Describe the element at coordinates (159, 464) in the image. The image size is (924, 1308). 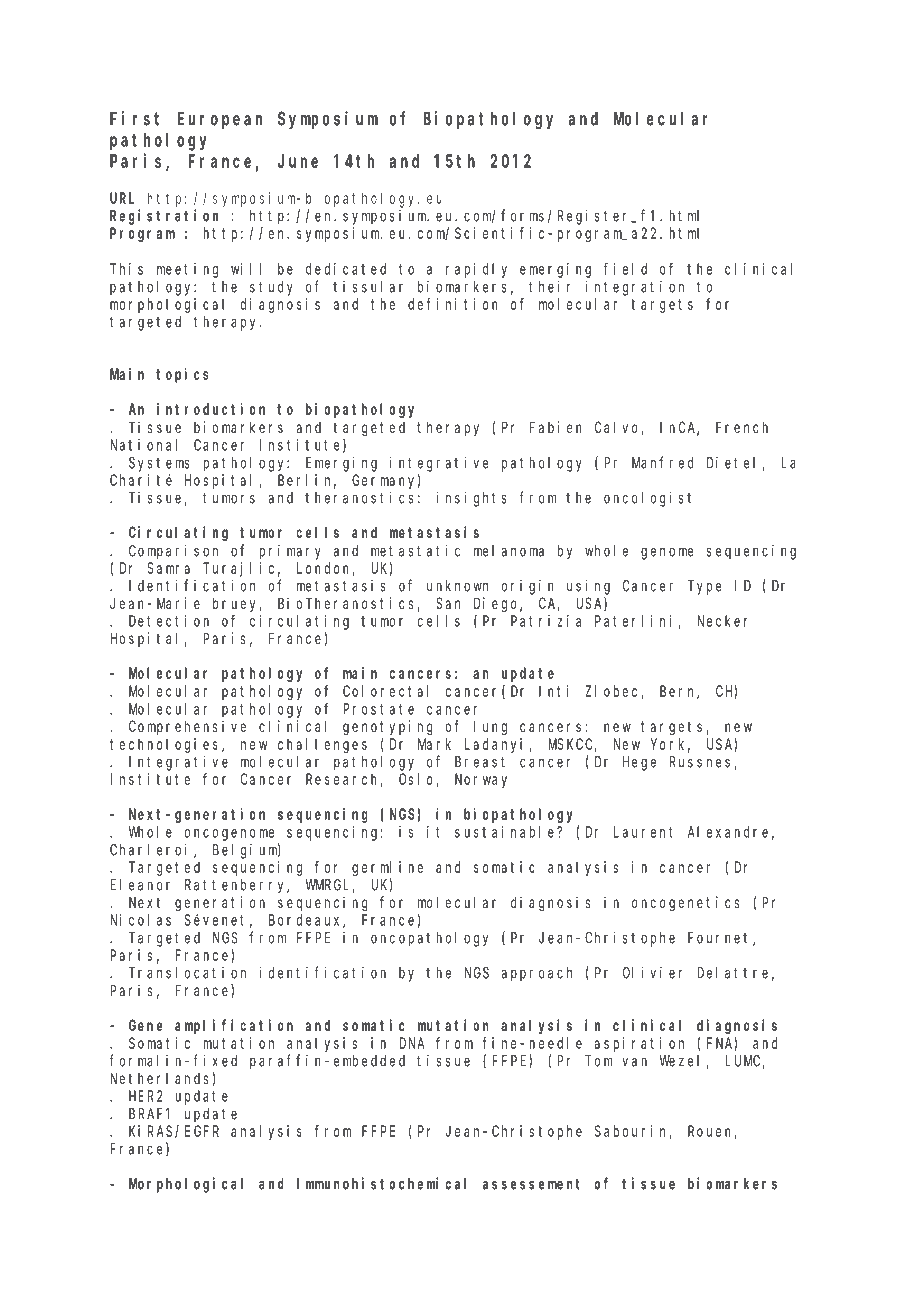
I see `Systems` at that location.
